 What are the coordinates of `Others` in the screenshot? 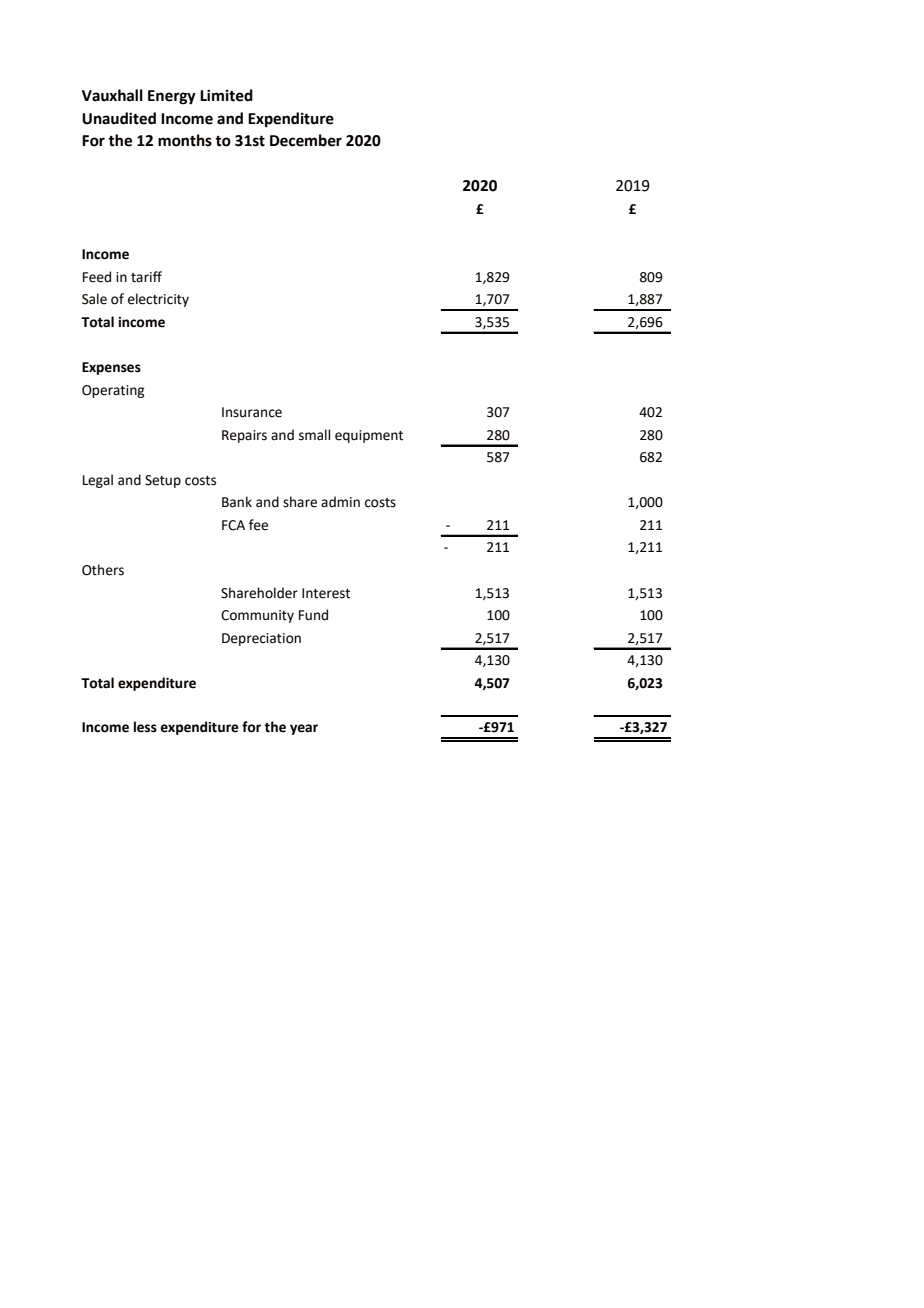 It's located at (103, 570).
